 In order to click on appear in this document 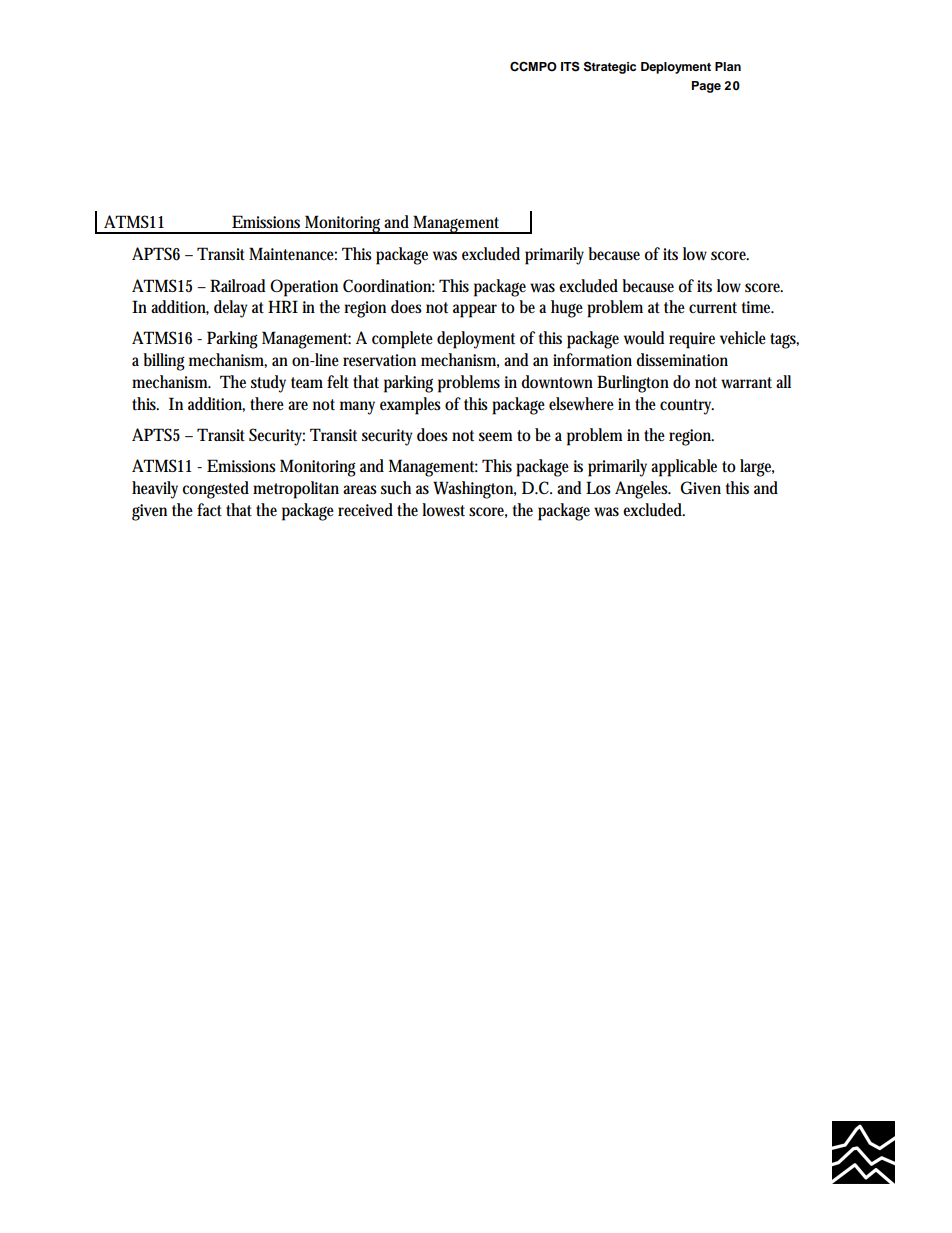, I will do `click(475, 311)`.
